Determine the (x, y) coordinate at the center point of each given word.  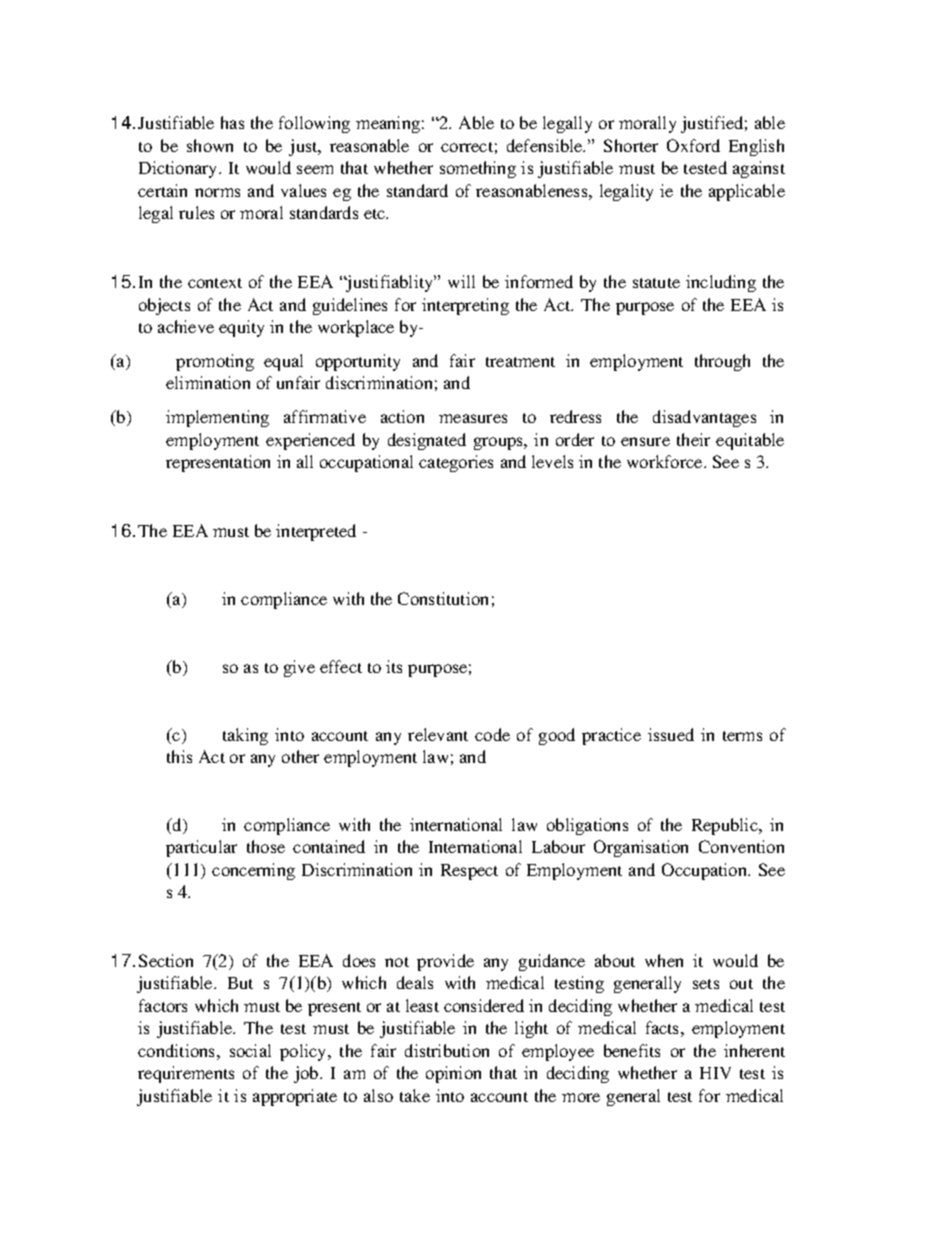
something (478, 169)
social (250, 1050)
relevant (438, 734)
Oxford (693, 145)
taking (245, 736)
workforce (666, 461)
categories (456, 463)
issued (671, 734)
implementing (217, 418)
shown (210, 145)
